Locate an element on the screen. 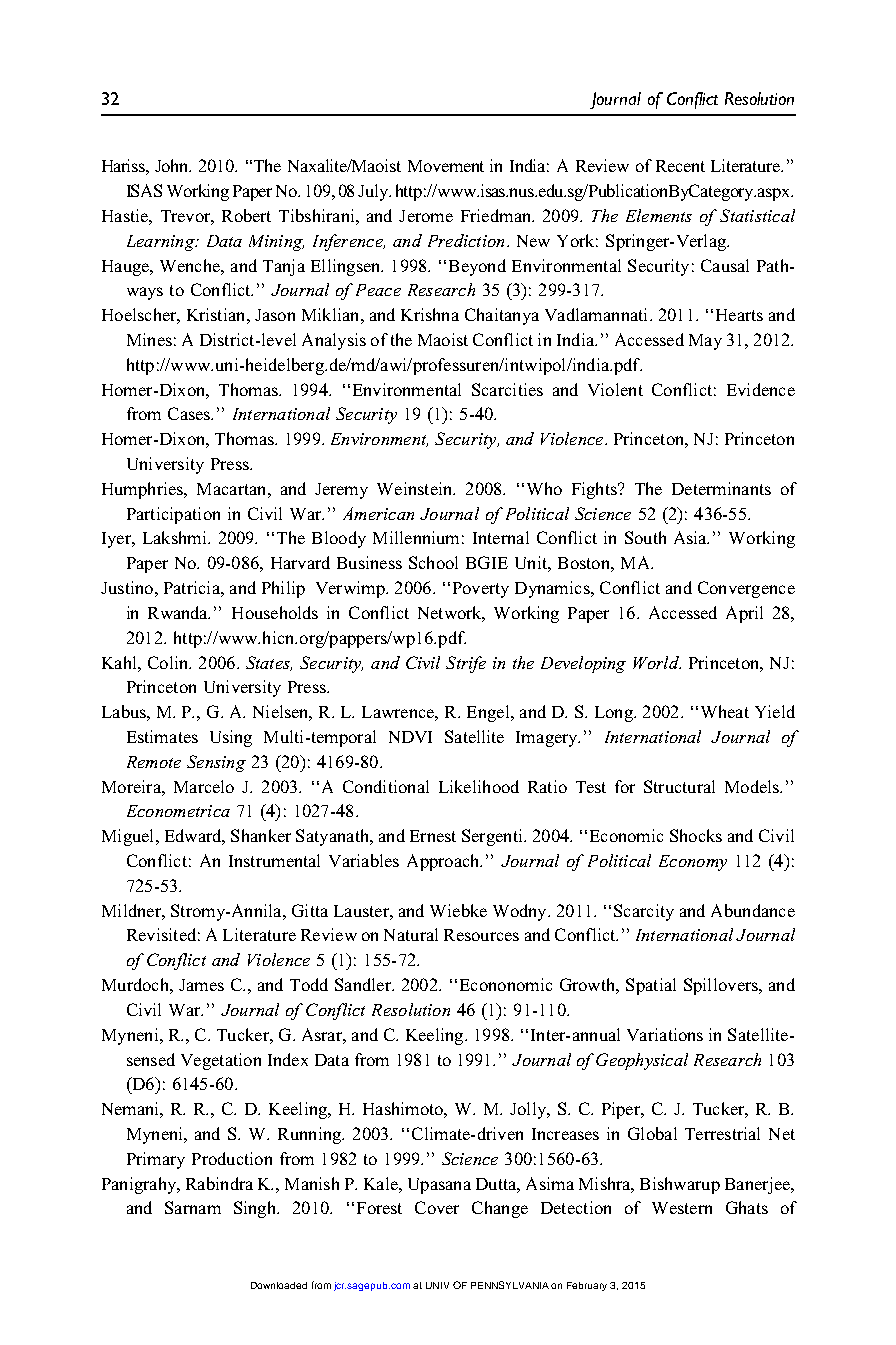  Wheat is located at coordinates (725, 711).
